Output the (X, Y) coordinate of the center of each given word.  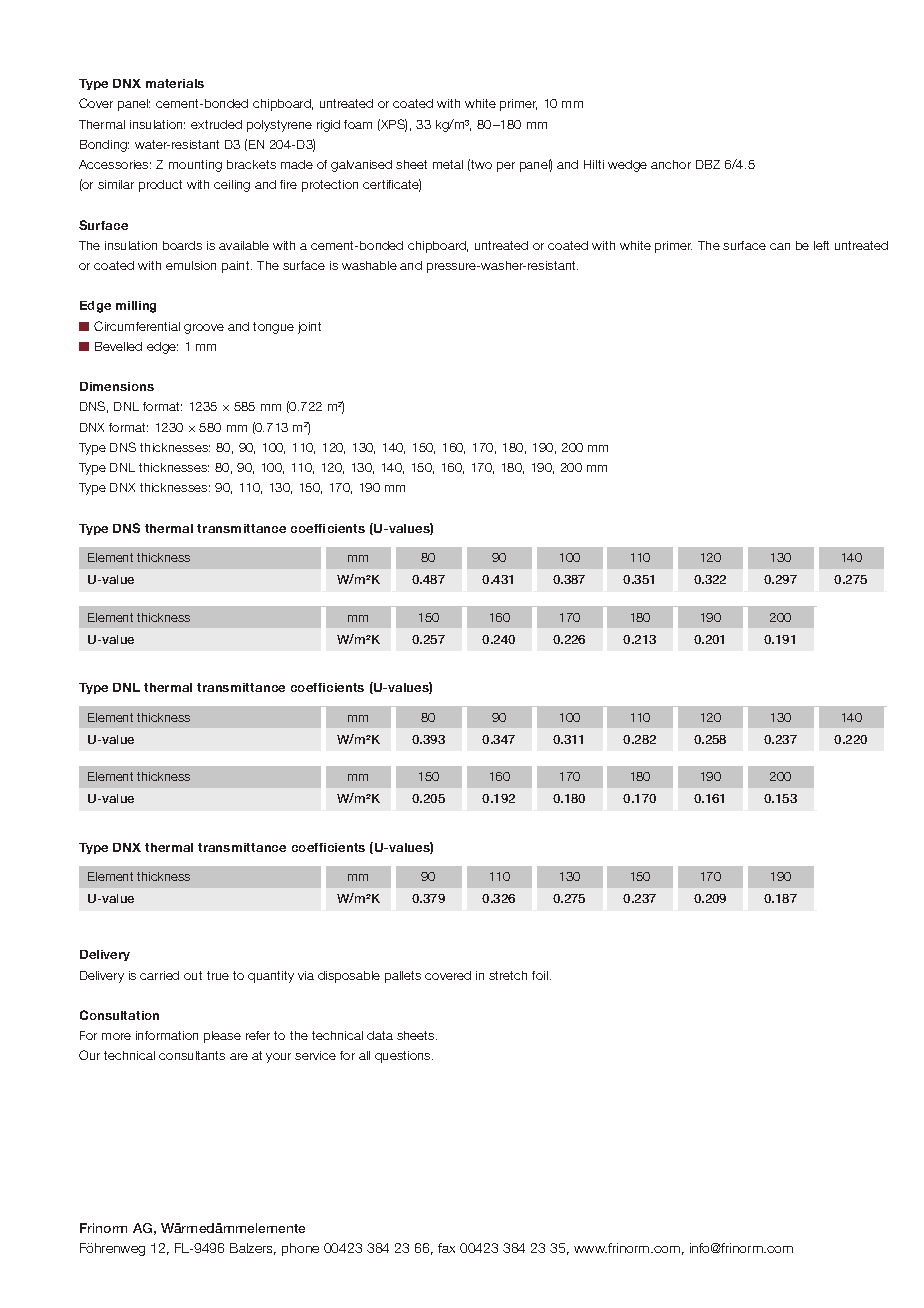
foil (541, 975)
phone (300, 1249)
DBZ (708, 164)
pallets (403, 977)
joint (309, 328)
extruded (216, 124)
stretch (508, 975)
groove (204, 329)
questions (404, 1057)
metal (448, 164)
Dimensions (117, 386)
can (780, 246)
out (193, 975)
